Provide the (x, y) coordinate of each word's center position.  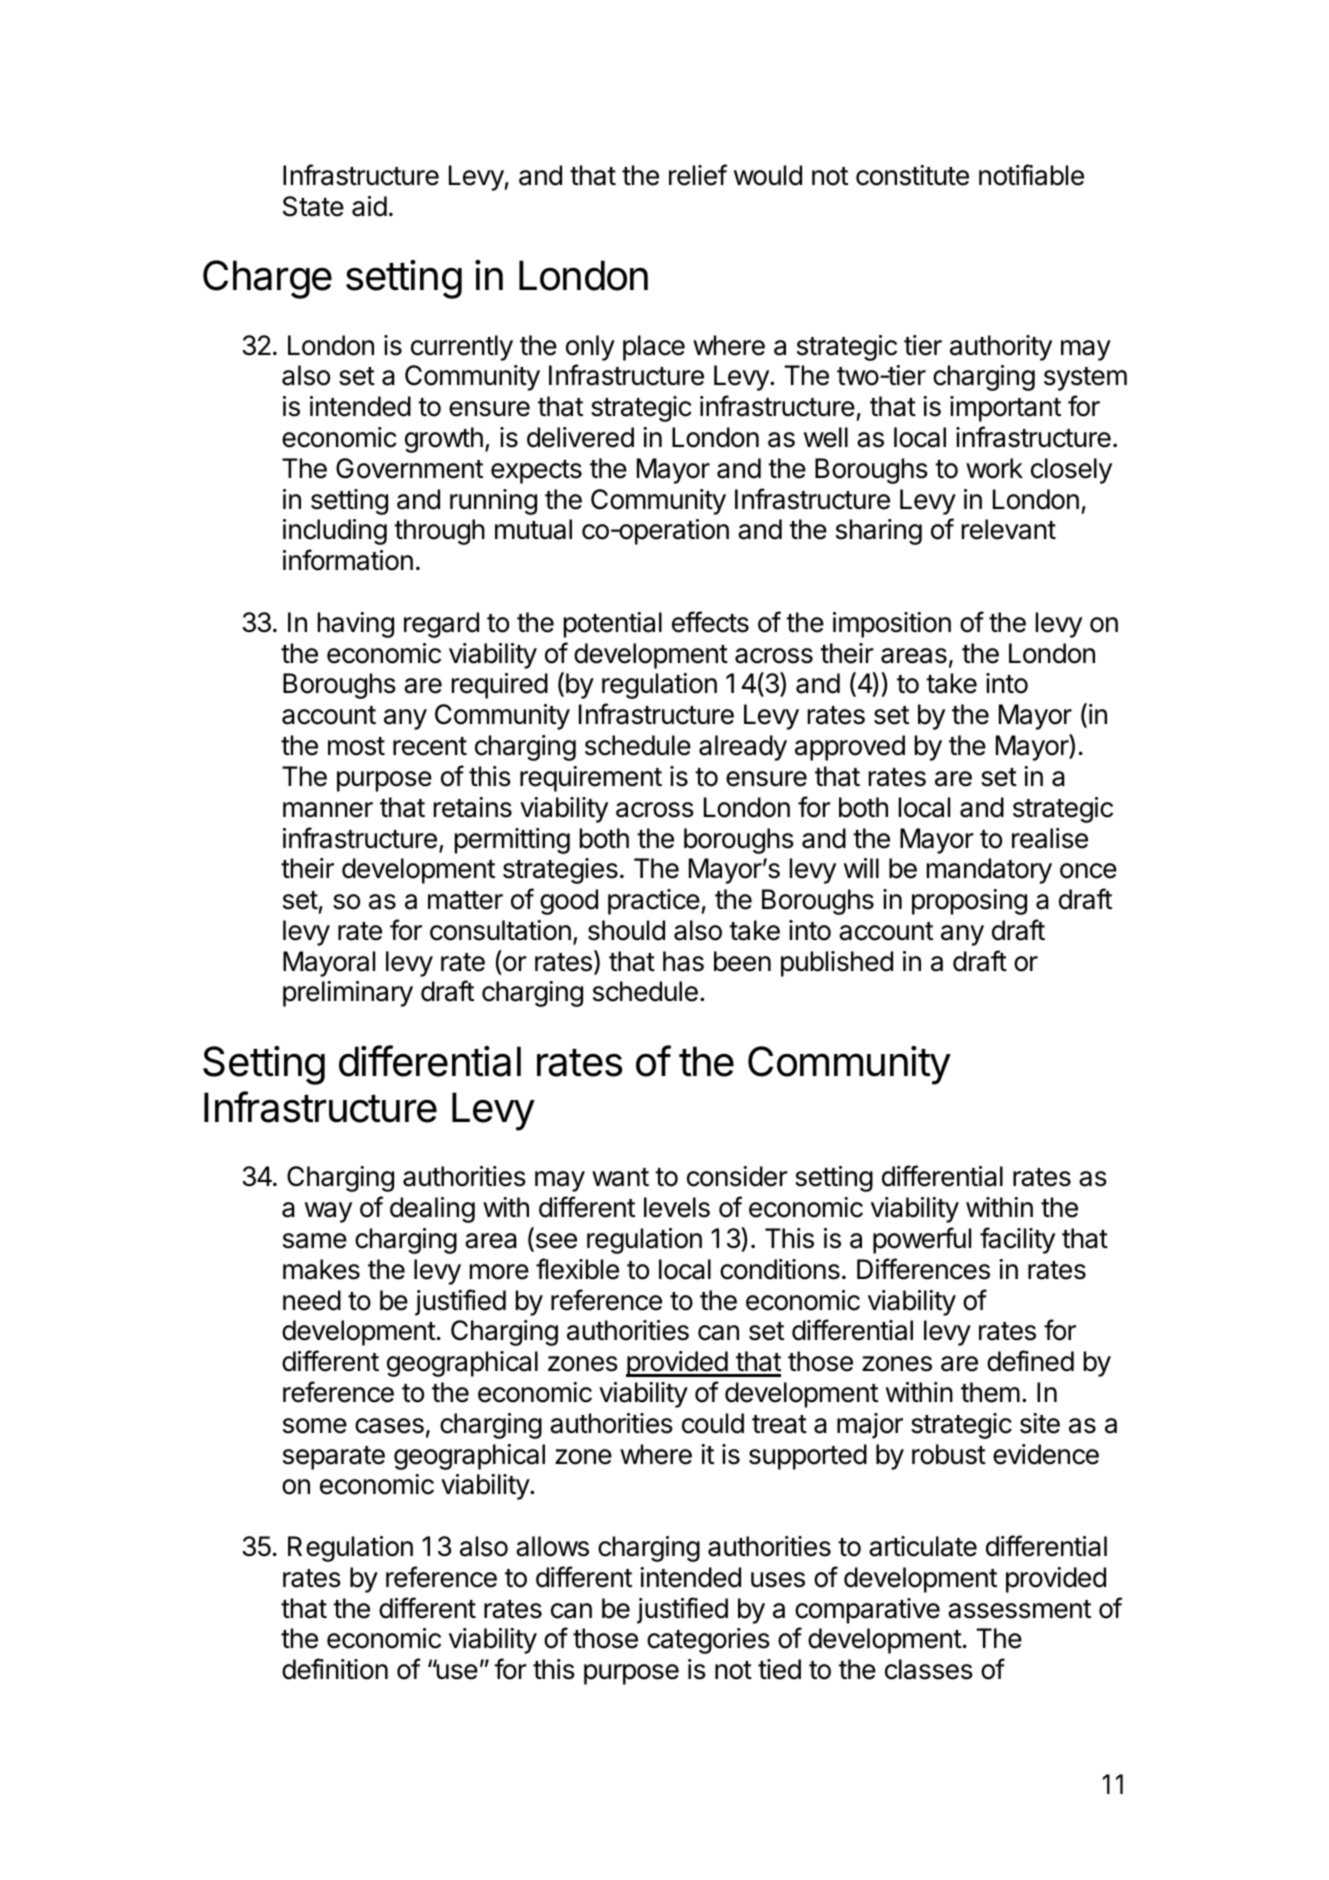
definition (335, 1669)
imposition (892, 625)
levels (677, 1207)
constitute (912, 175)
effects (710, 622)
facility (1017, 1240)
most (356, 746)
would (768, 175)
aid (369, 206)
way (328, 1212)
